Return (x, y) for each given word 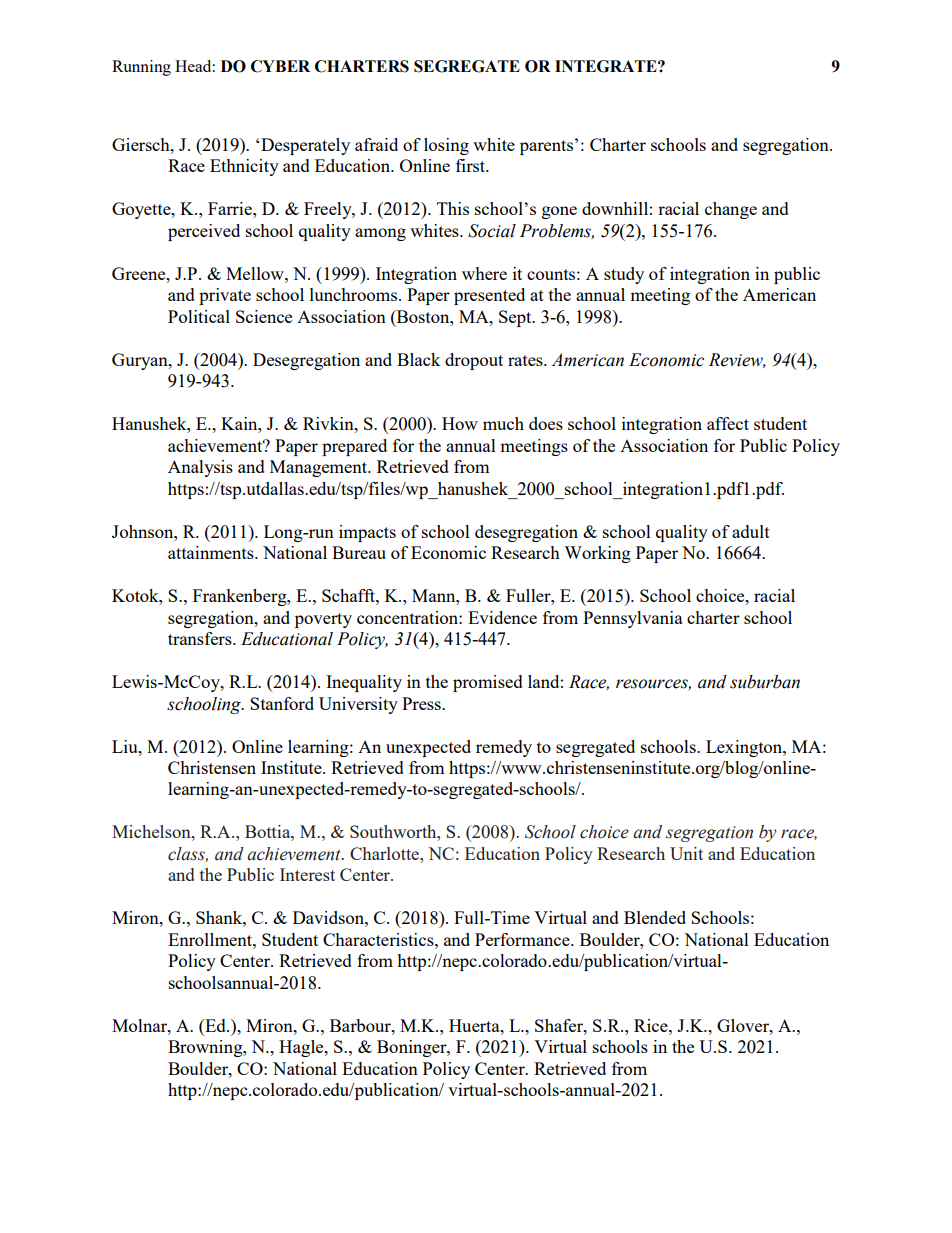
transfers (201, 638)
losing (446, 146)
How (460, 423)
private (225, 296)
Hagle (302, 1048)
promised (488, 683)
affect (728, 423)
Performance (523, 939)
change (731, 210)
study (624, 275)
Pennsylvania (633, 619)
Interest (307, 874)
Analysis (200, 468)
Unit (686, 853)
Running (141, 68)
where (484, 273)
